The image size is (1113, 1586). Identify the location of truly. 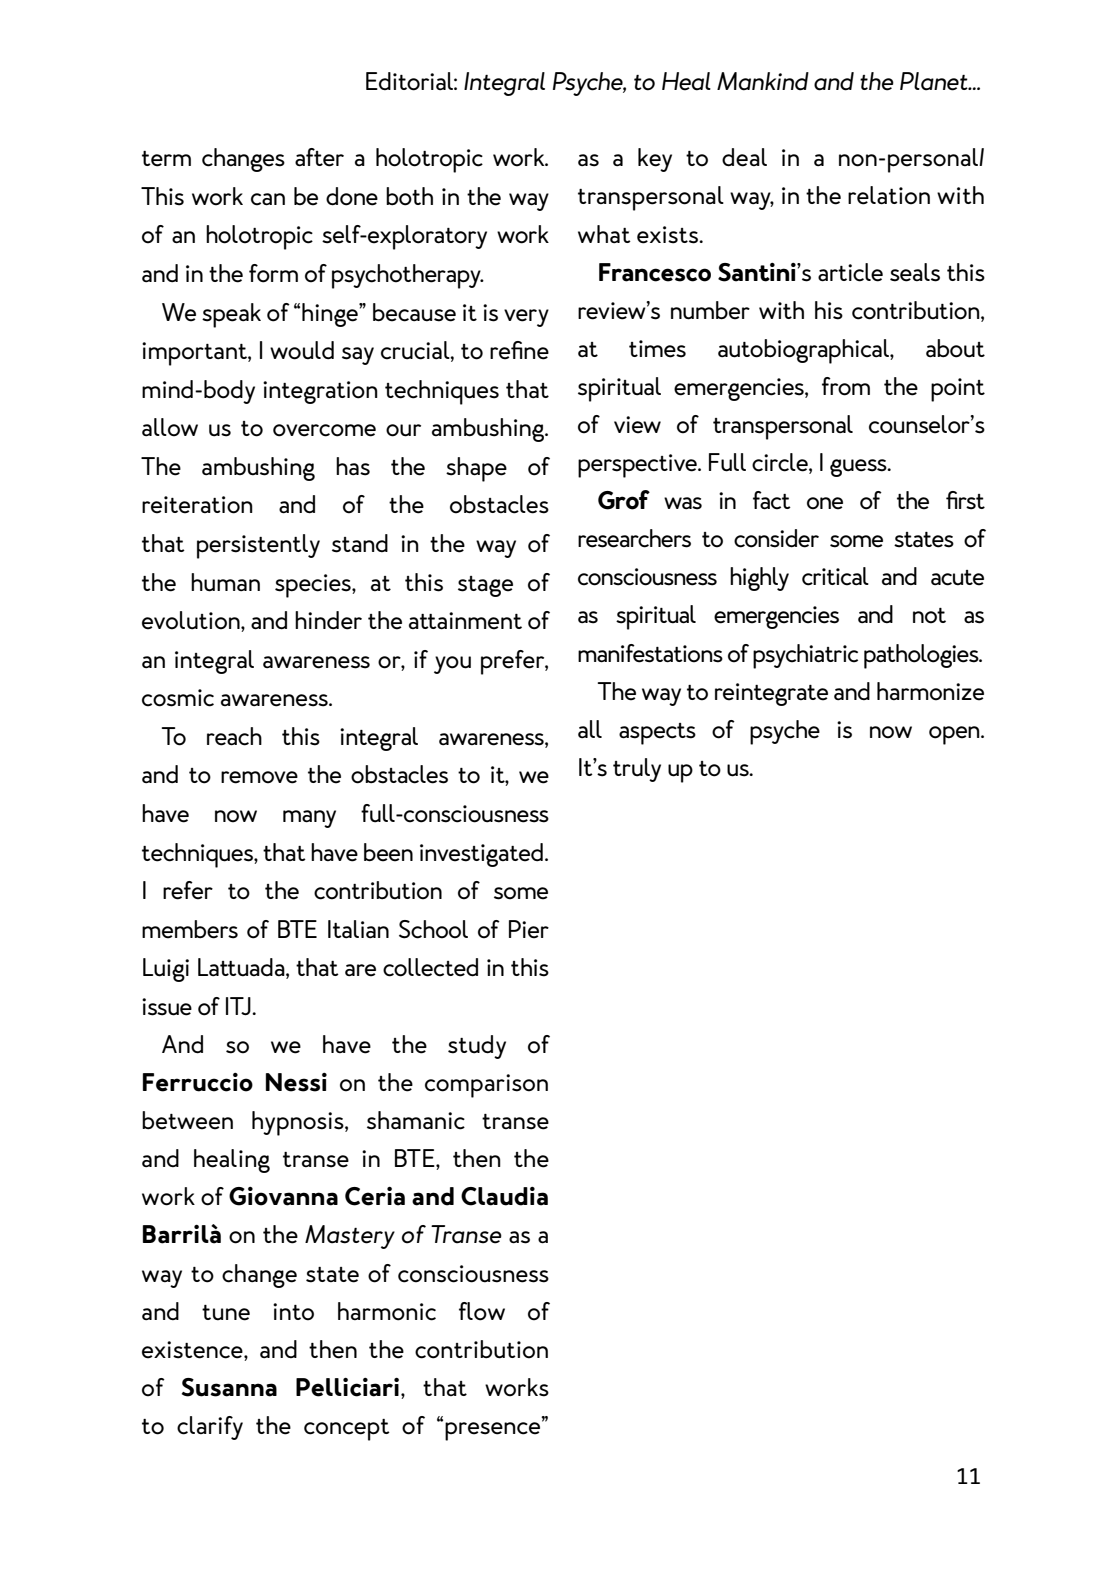
(637, 770).
